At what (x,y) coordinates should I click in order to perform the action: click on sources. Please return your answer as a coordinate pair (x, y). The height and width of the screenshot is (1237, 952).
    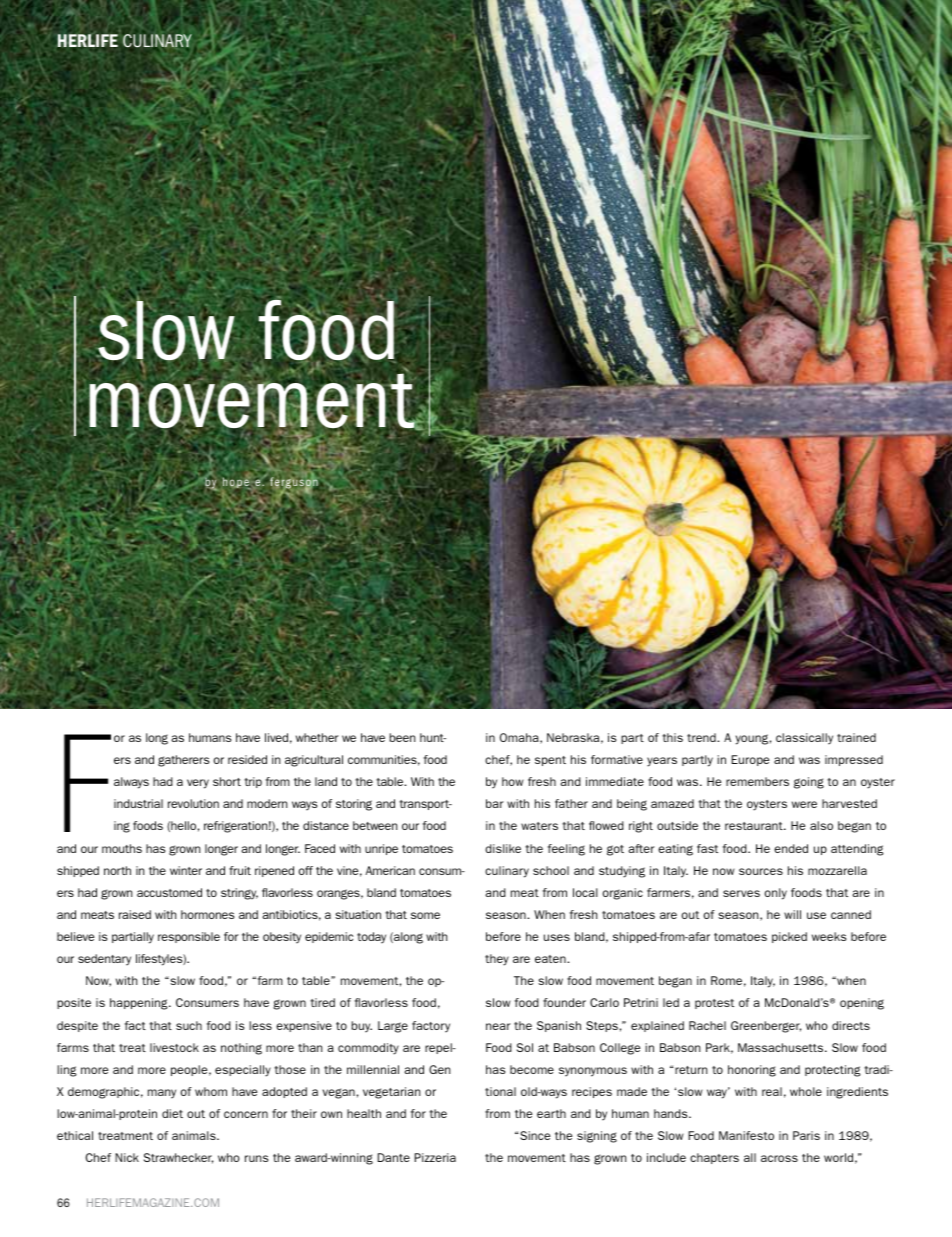
    Looking at the image, I should click on (761, 871).
